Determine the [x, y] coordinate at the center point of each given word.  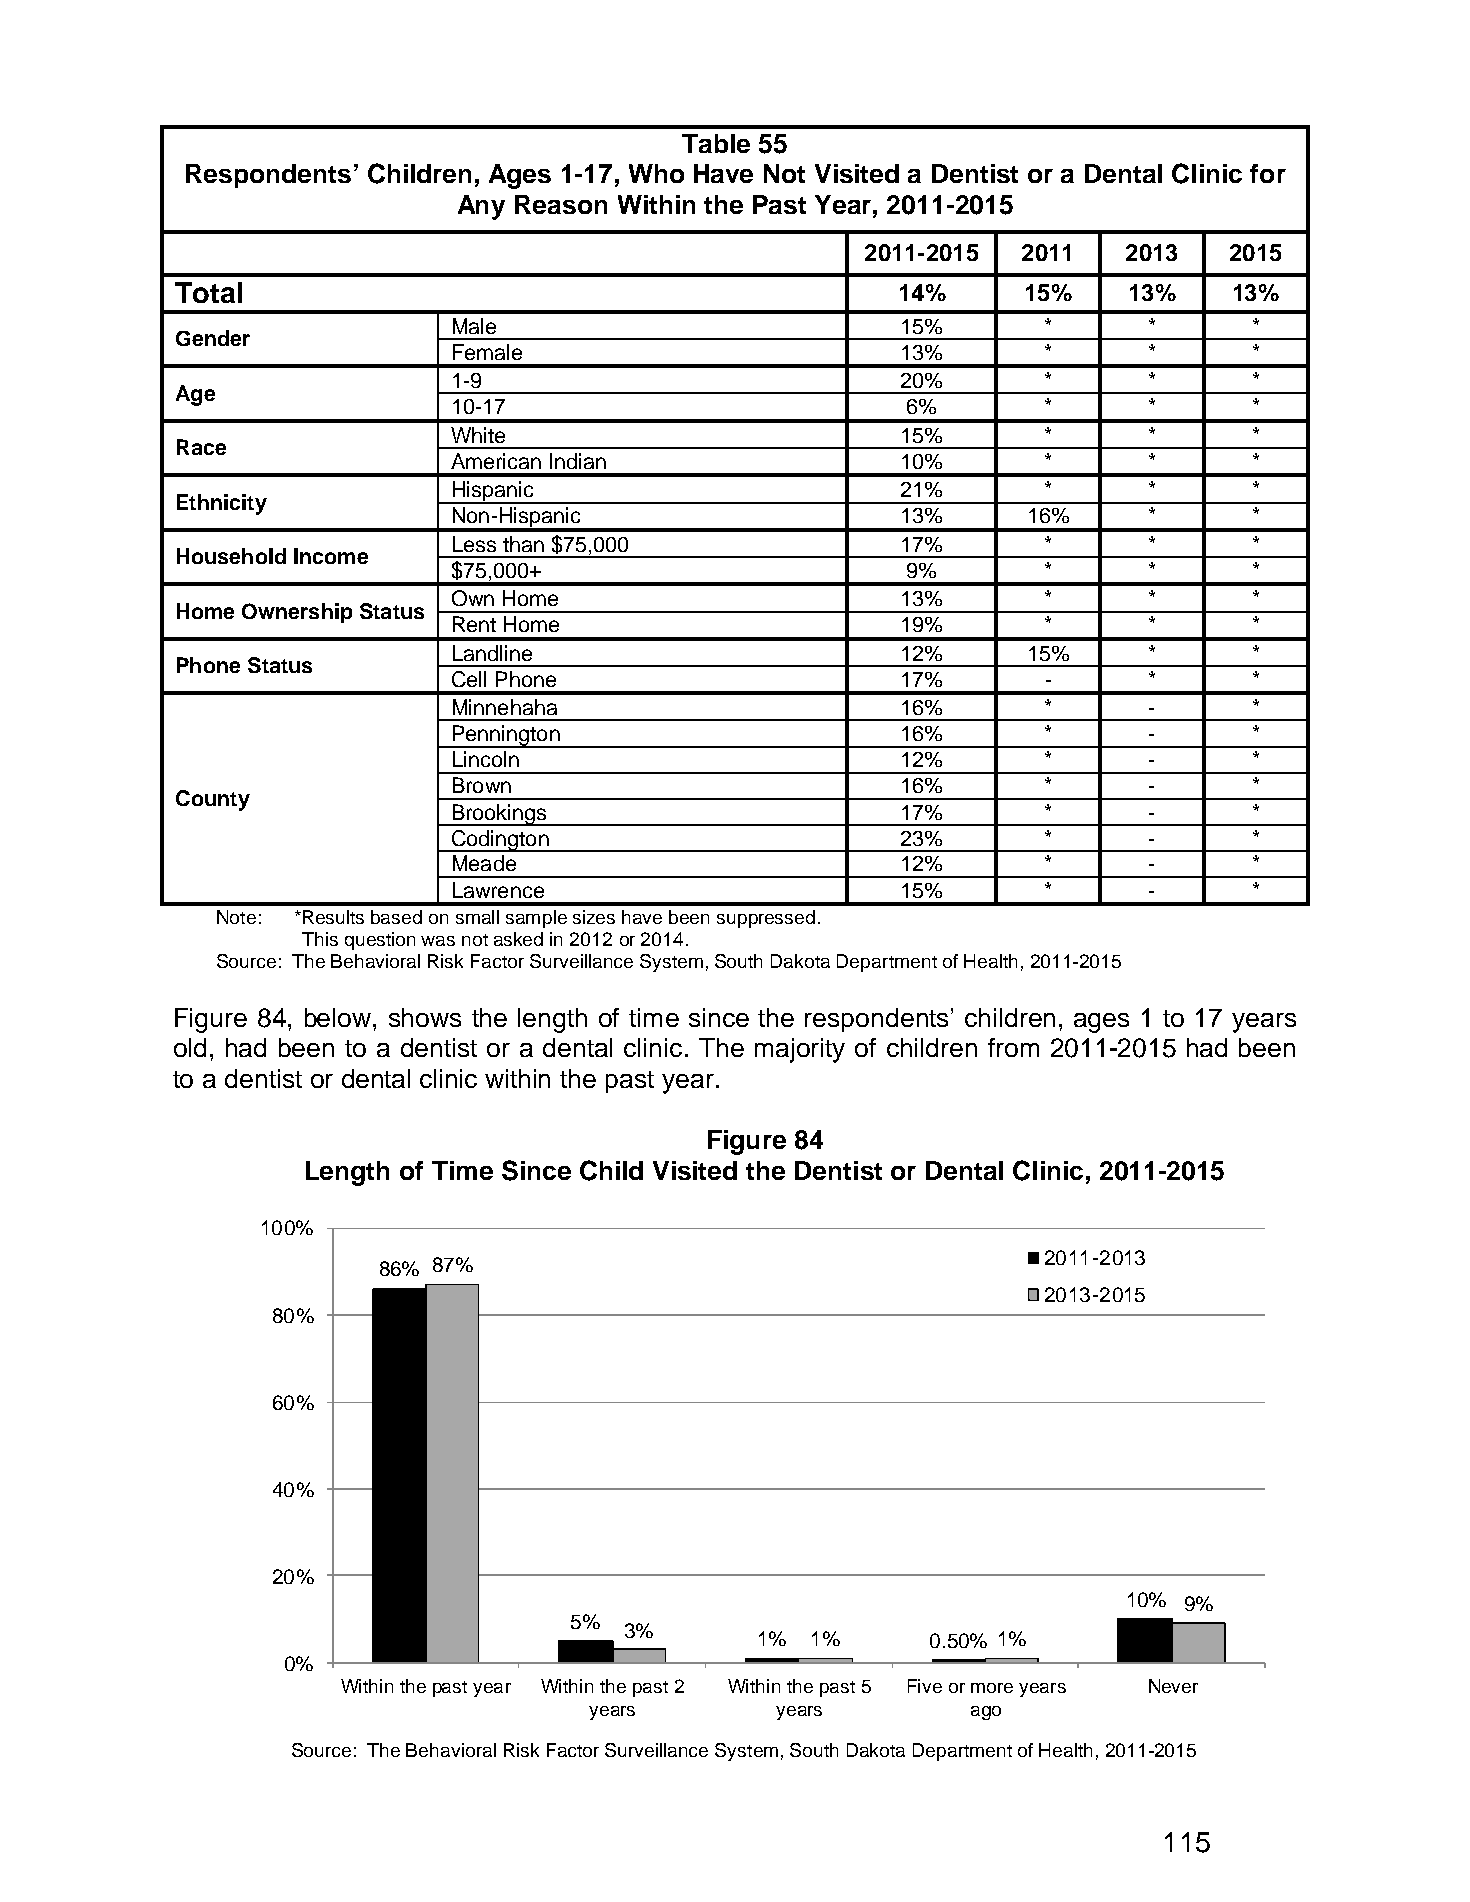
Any [481, 207]
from [1013, 1047]
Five [925, 1686]
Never [1173, 1686]
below [339, 1017]
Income [331, 556]
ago [986, 1713]
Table [716, 143]
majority [800, 1050]
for [1268, 173]
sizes [594, 917]
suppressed [766, 919]
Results [333, 917]
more [992, 1688]
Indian [578, 461]
